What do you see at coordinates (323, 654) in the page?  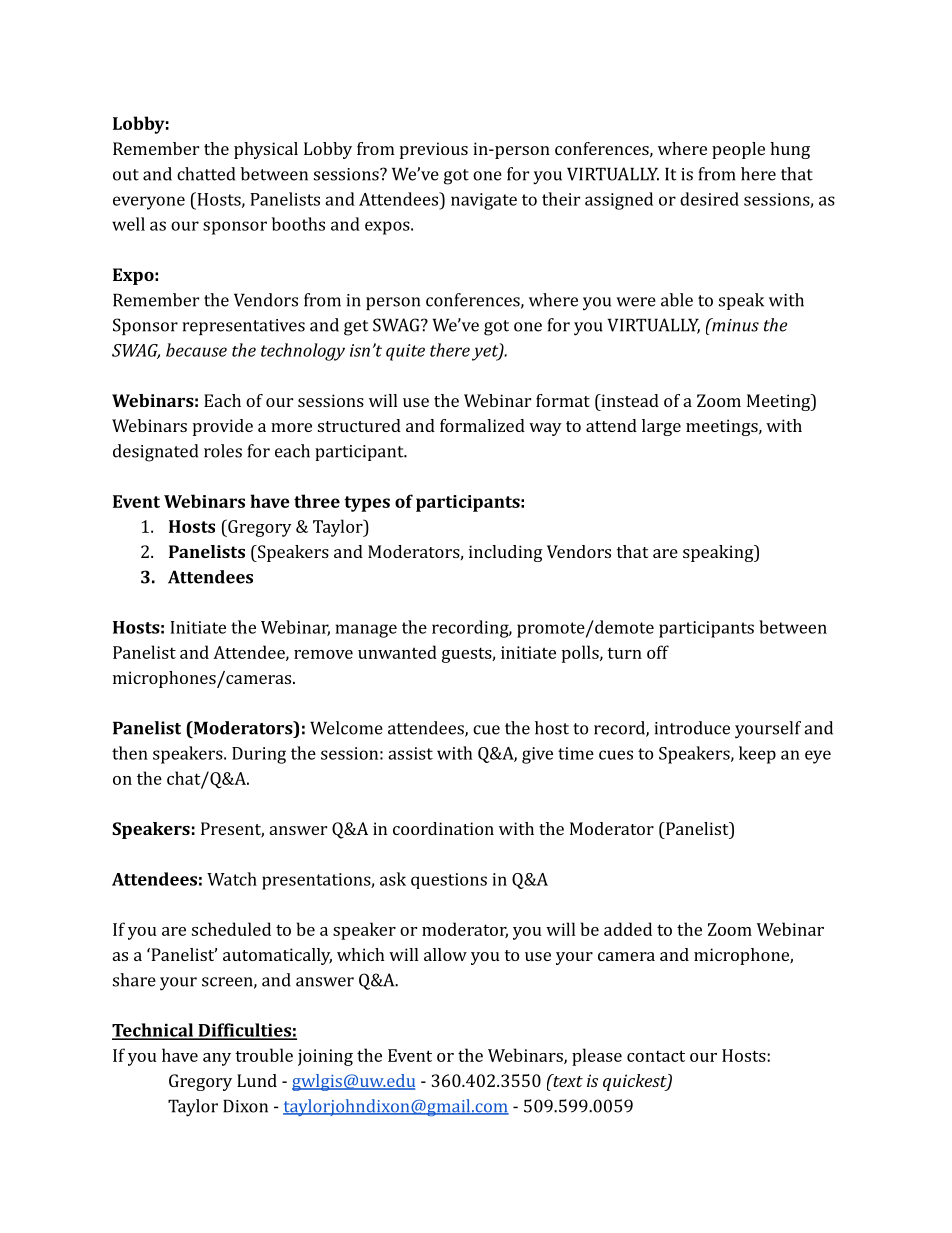 I see `remove` at bounding box center [323, 654].
